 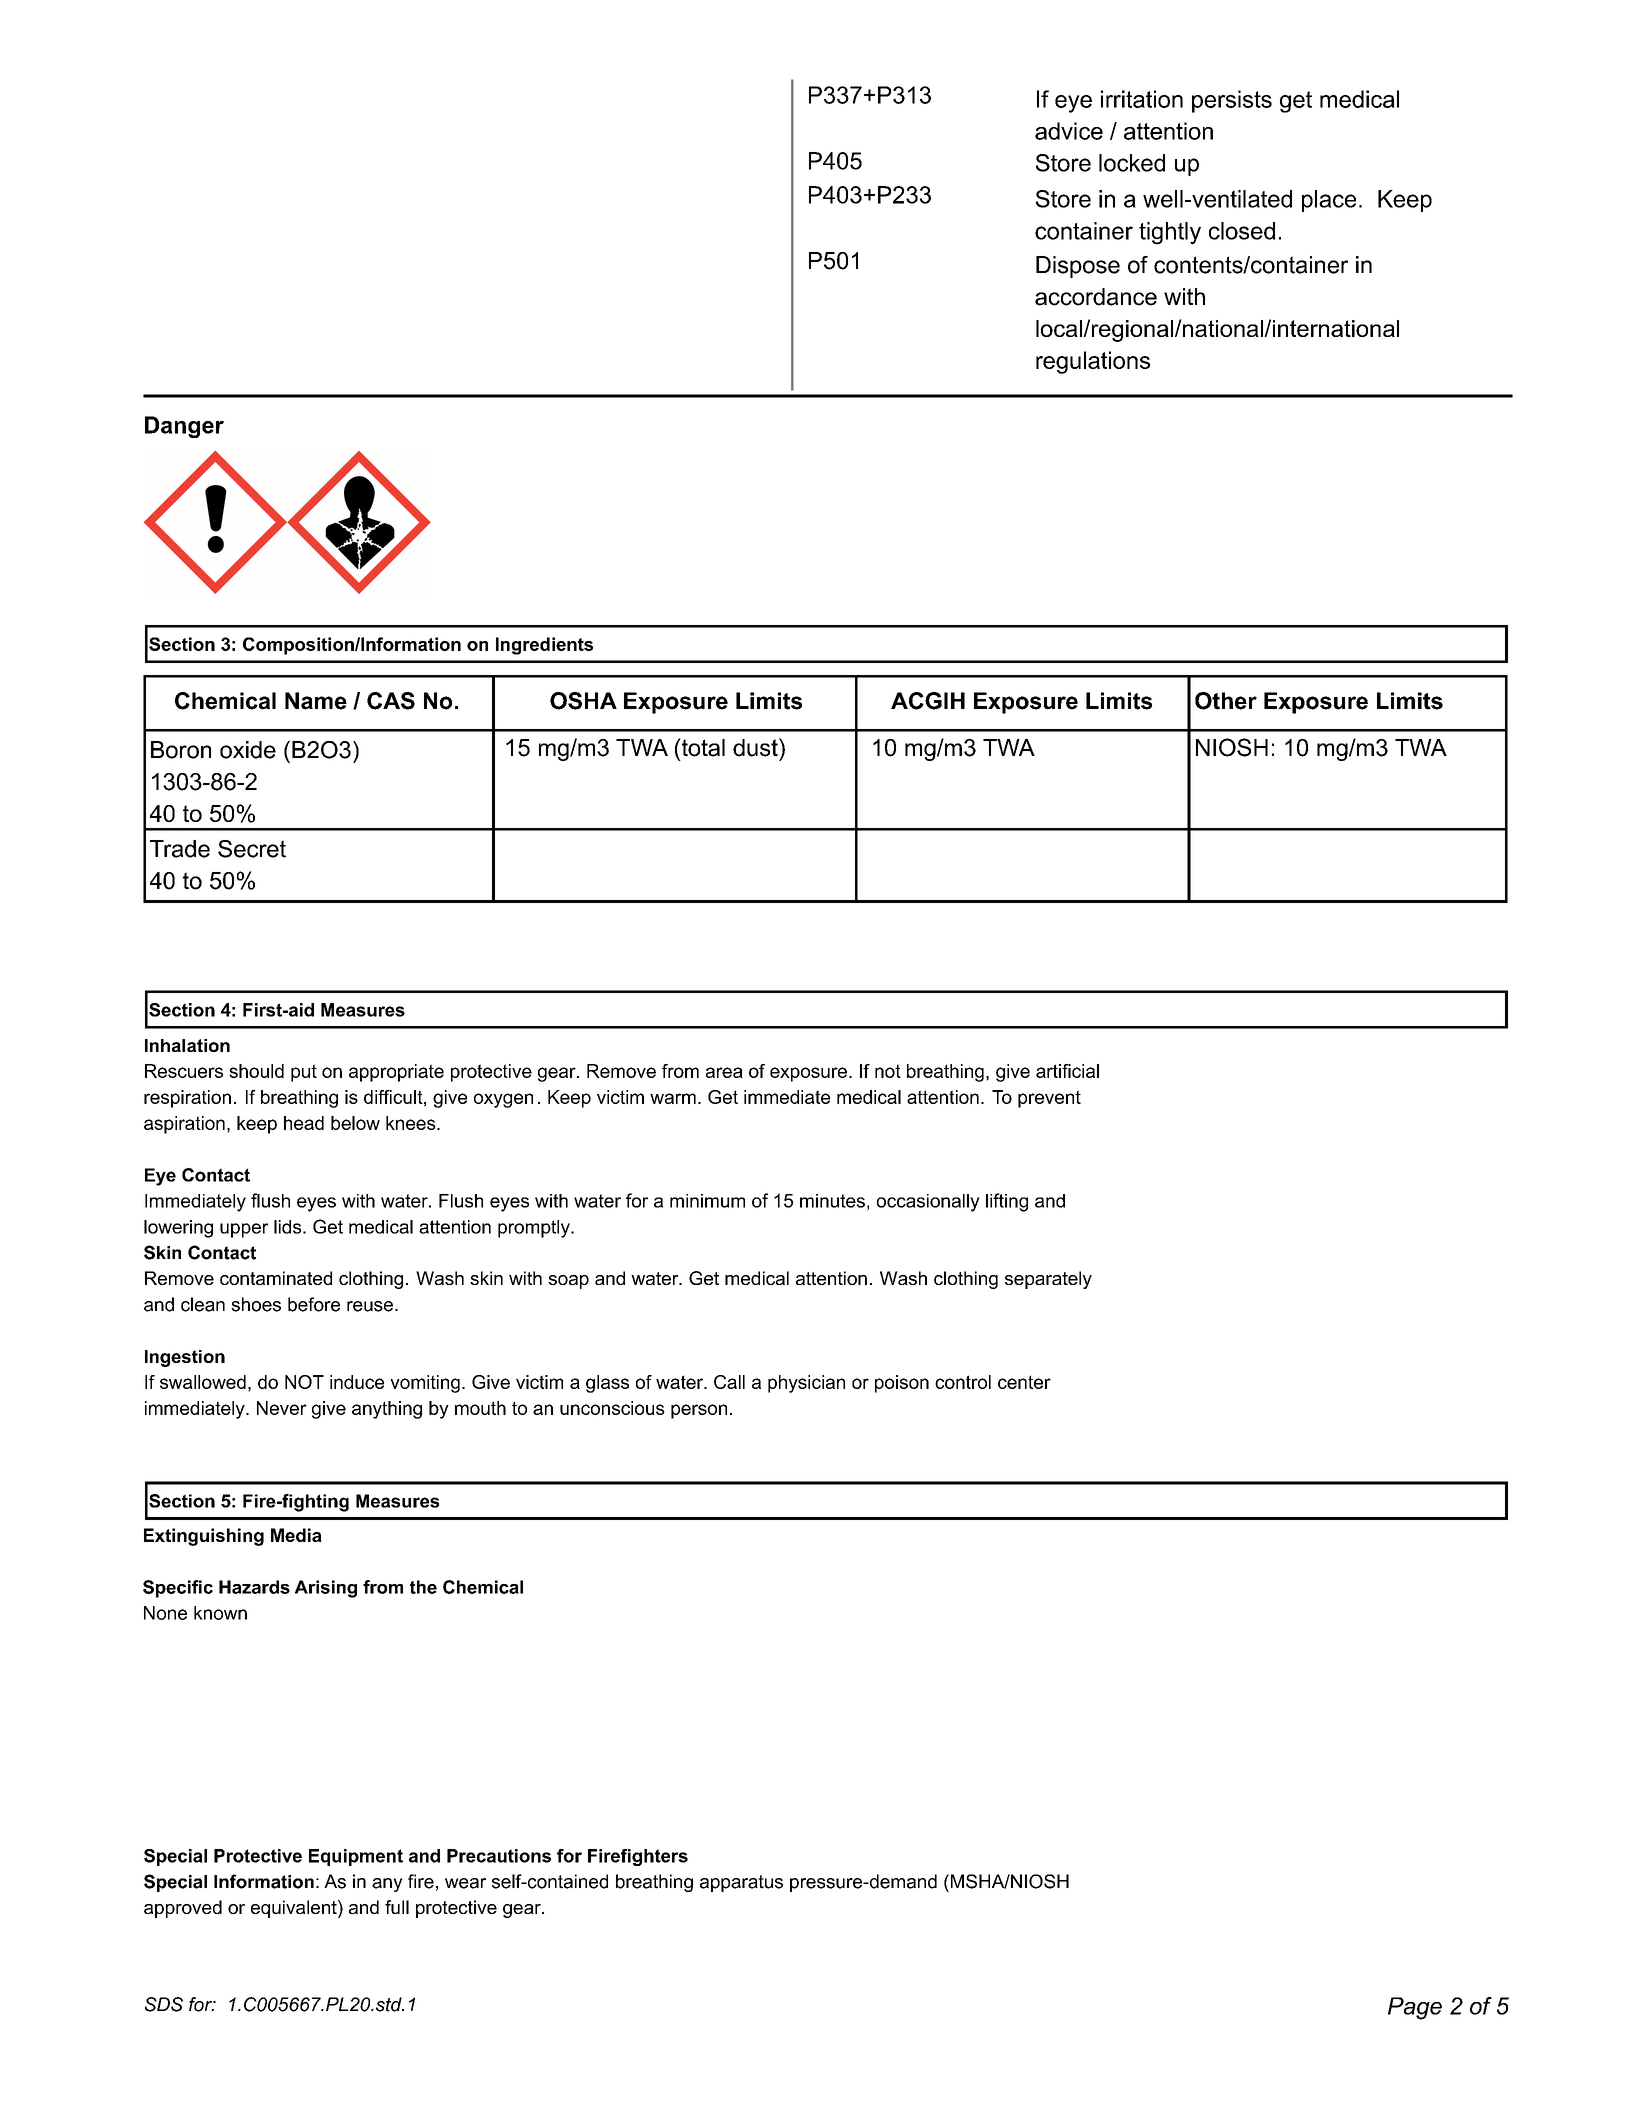 I want to click on put, so click(x=304, y=1073).
